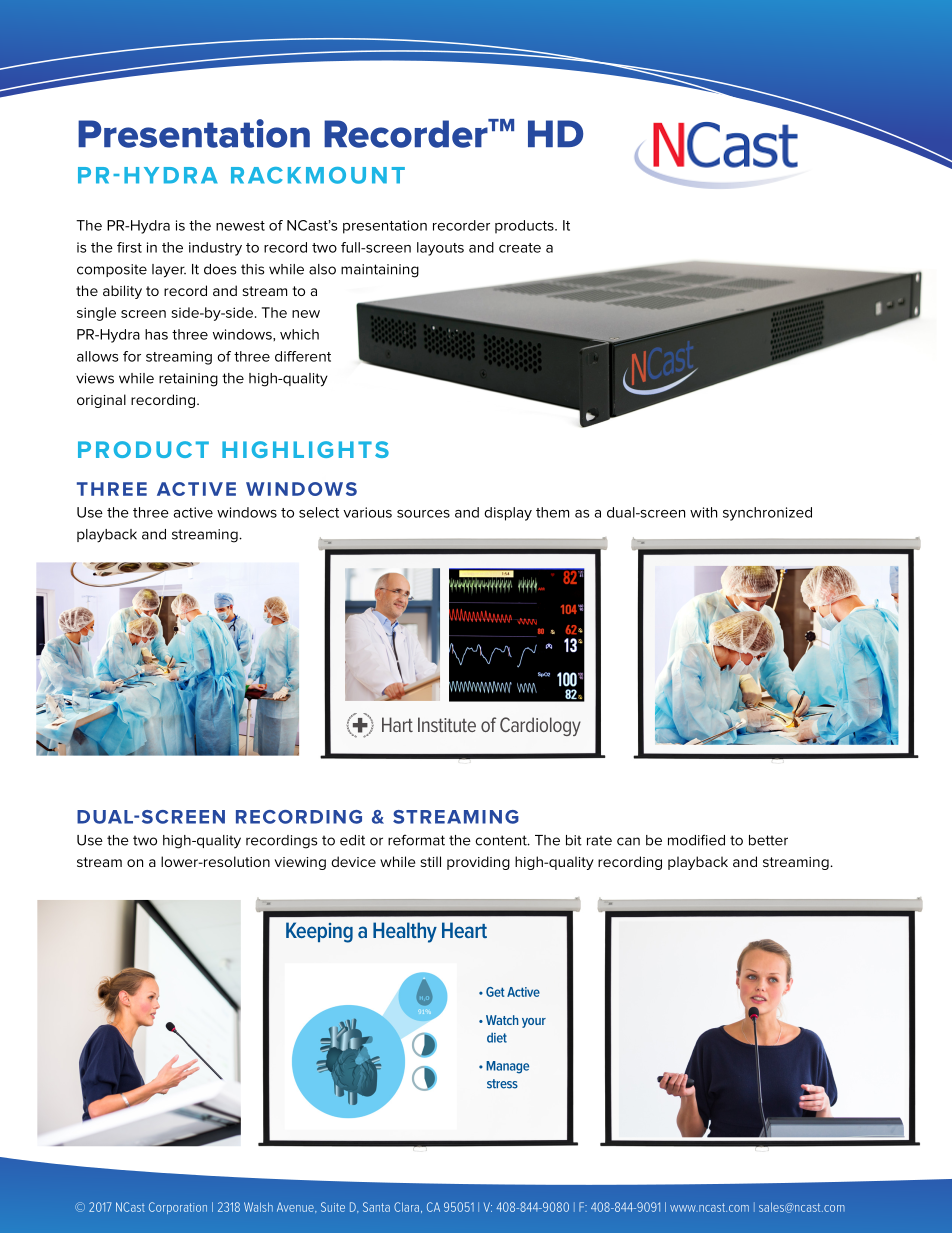 The width and height of the screenshot is (952, 1233). I want to click on Hart, so click(397, 724).
